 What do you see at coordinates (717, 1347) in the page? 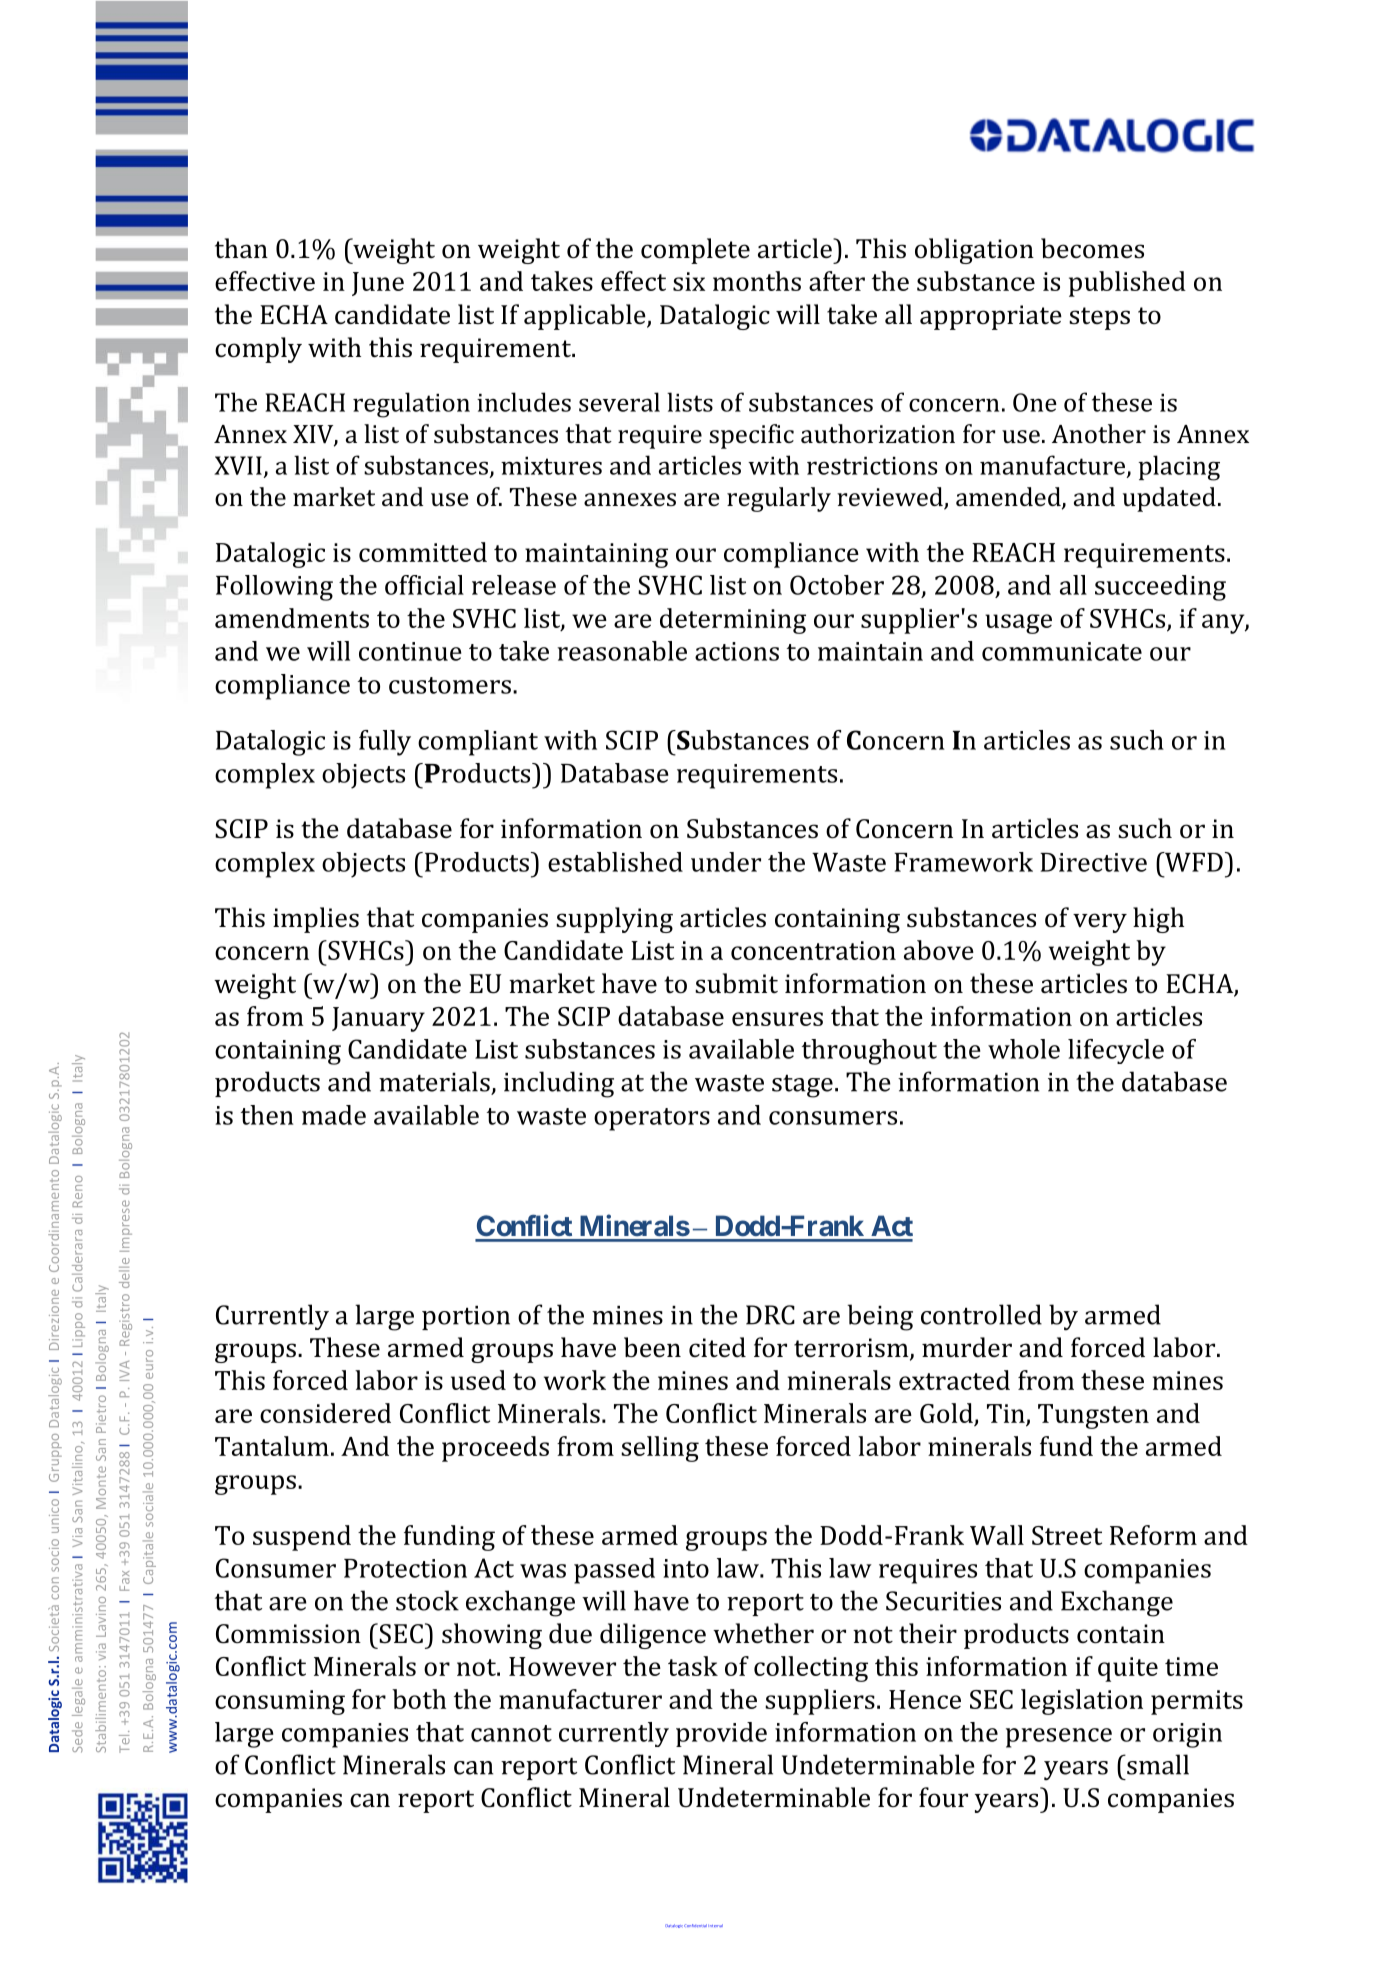
I see `cited` at bounding box center [717, 1347].
